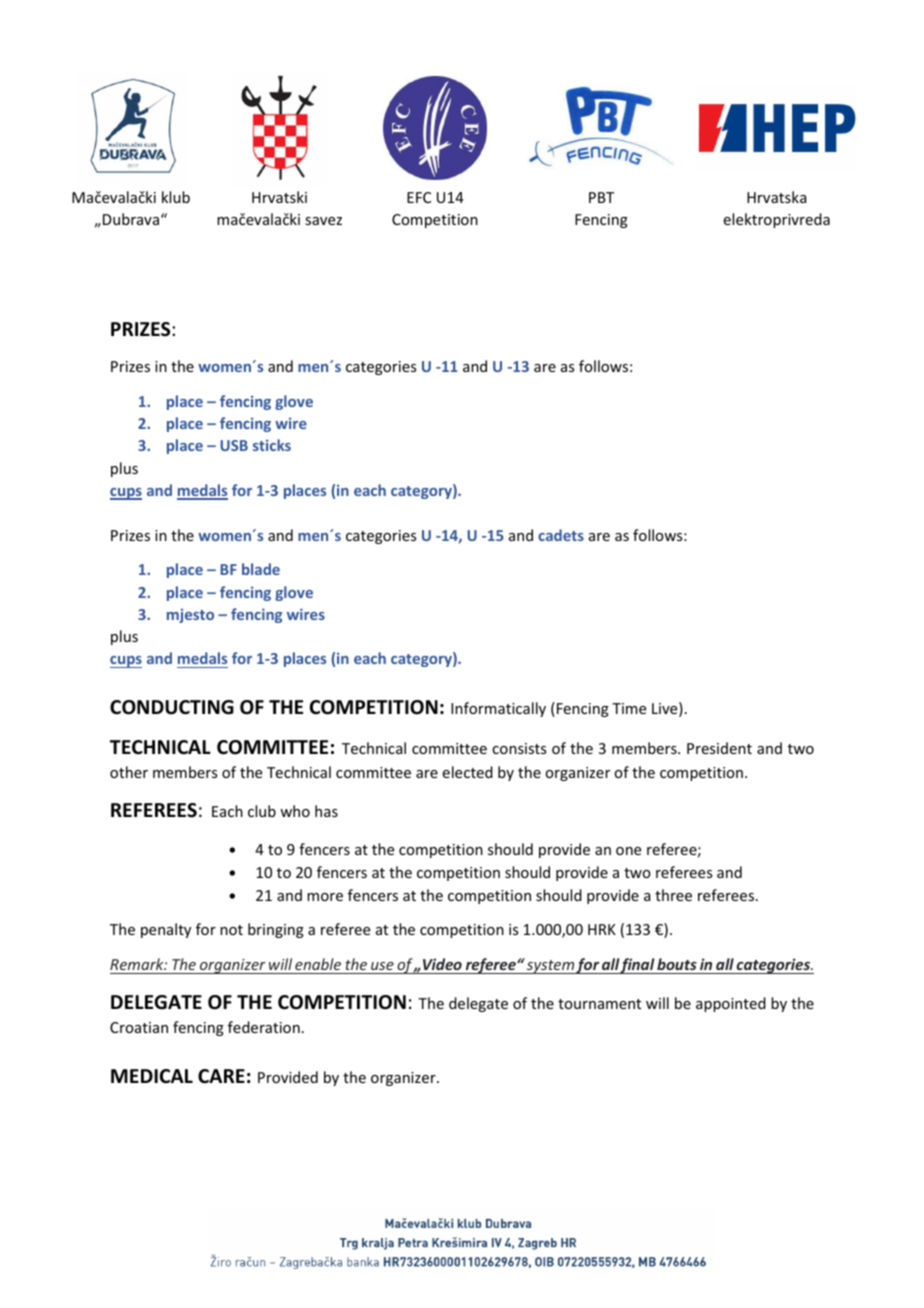 The height and width of the screenshot is (1308, 924). What do you see at coordinates (129, 772) in the screenshot?
I see `other` at bounding box center [129, 772].
